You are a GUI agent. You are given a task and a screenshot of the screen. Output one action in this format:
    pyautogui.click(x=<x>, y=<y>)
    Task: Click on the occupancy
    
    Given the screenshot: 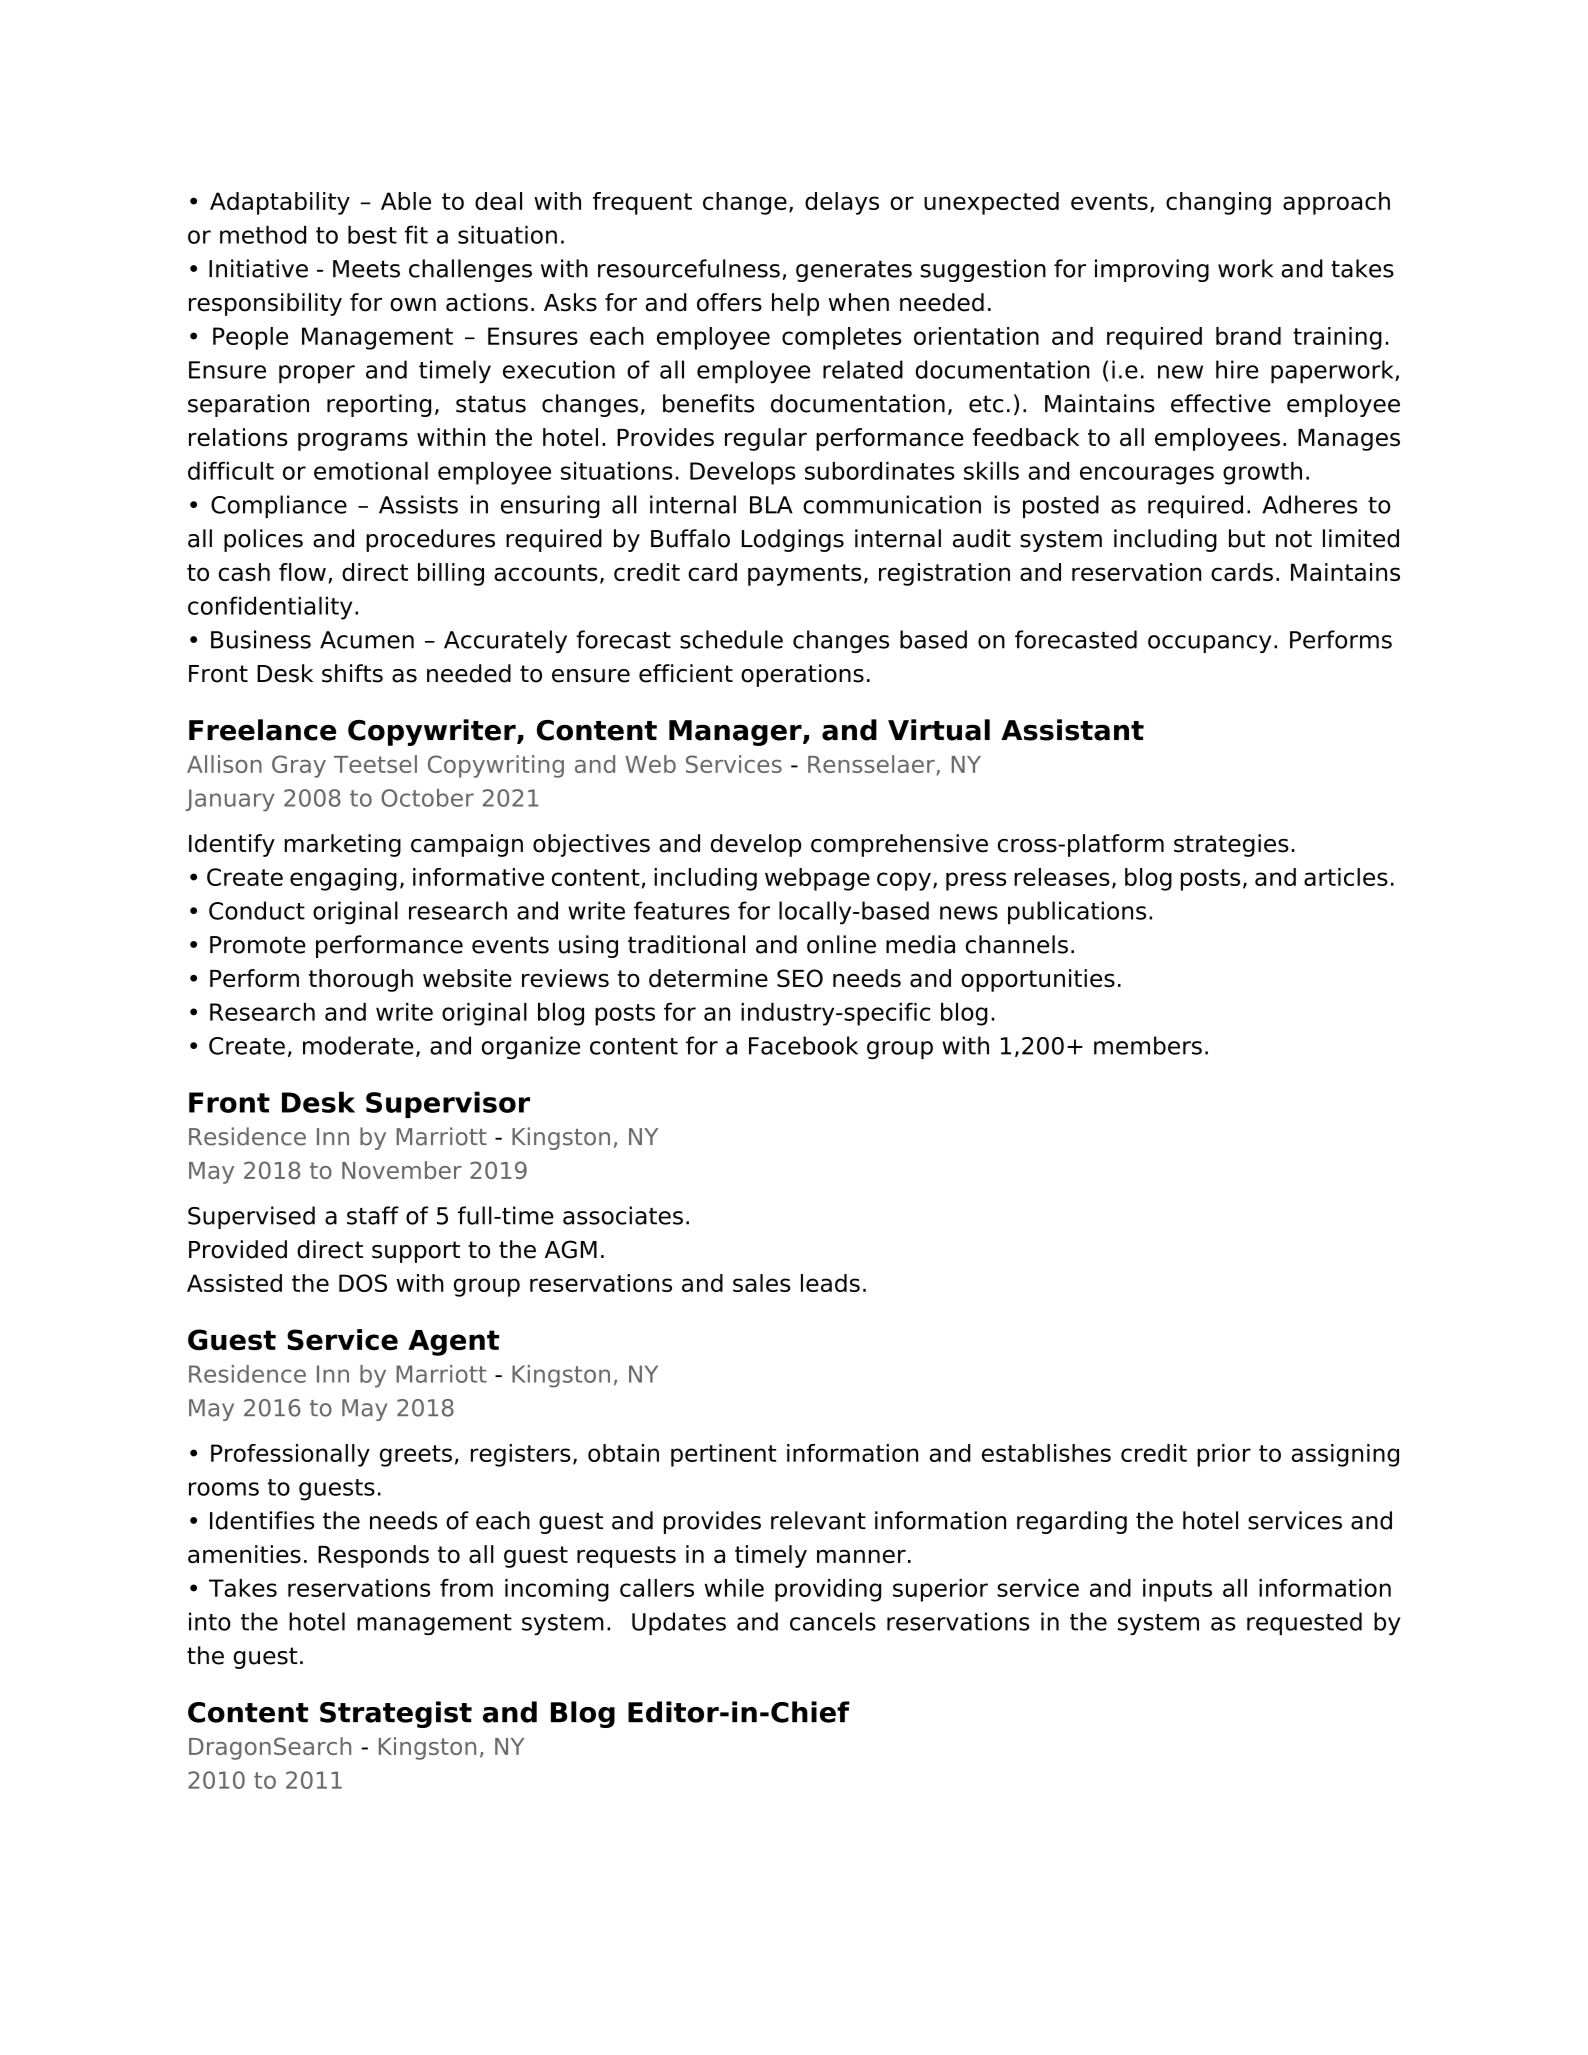 What is the action you would take?
    pyautogui.click(x=1209, y=644)
